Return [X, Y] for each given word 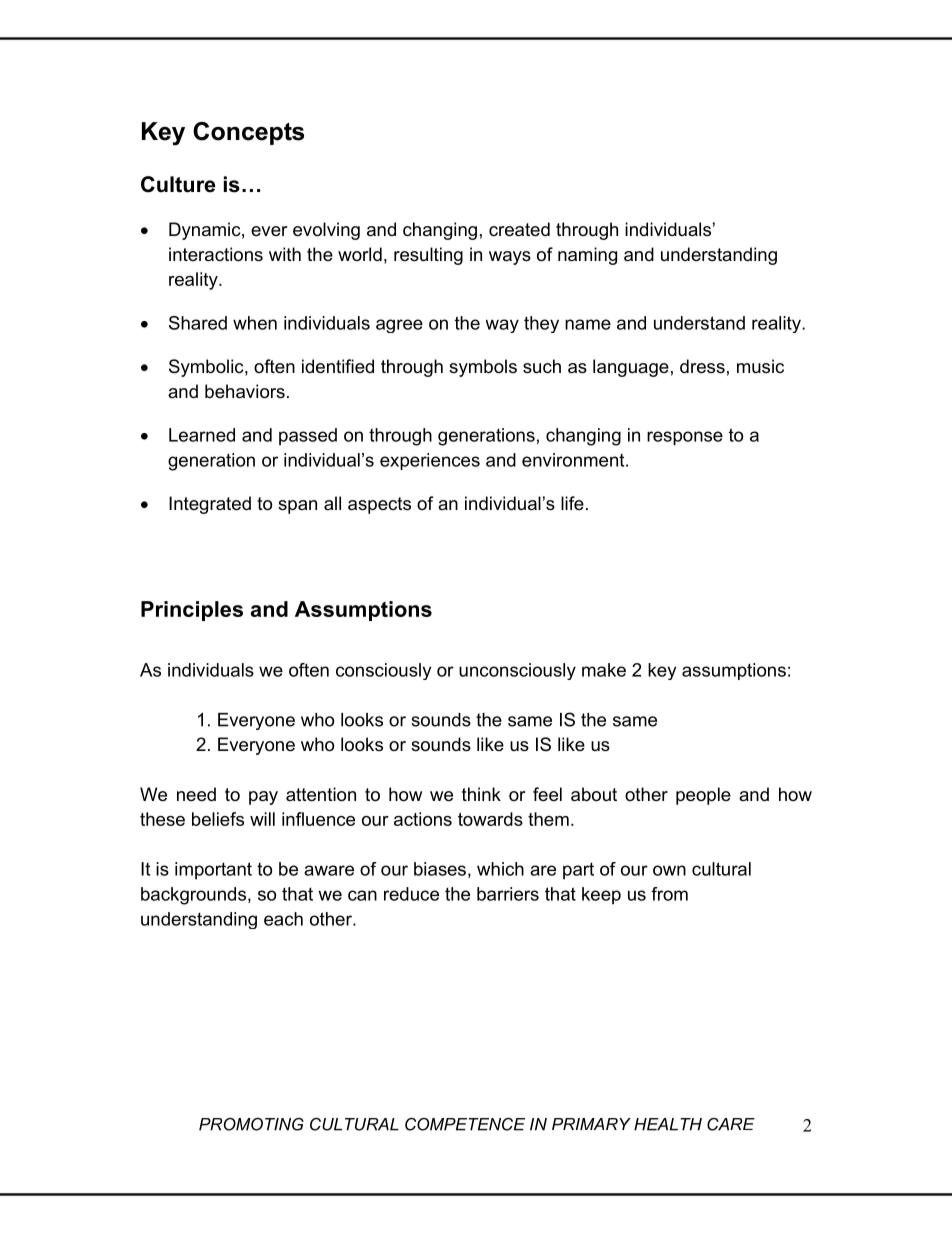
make [604, 670]
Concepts [248, 133]
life [572, 503]
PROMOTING [251, 1124]
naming [587, 256]
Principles [192, 611]
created [519, 229]
